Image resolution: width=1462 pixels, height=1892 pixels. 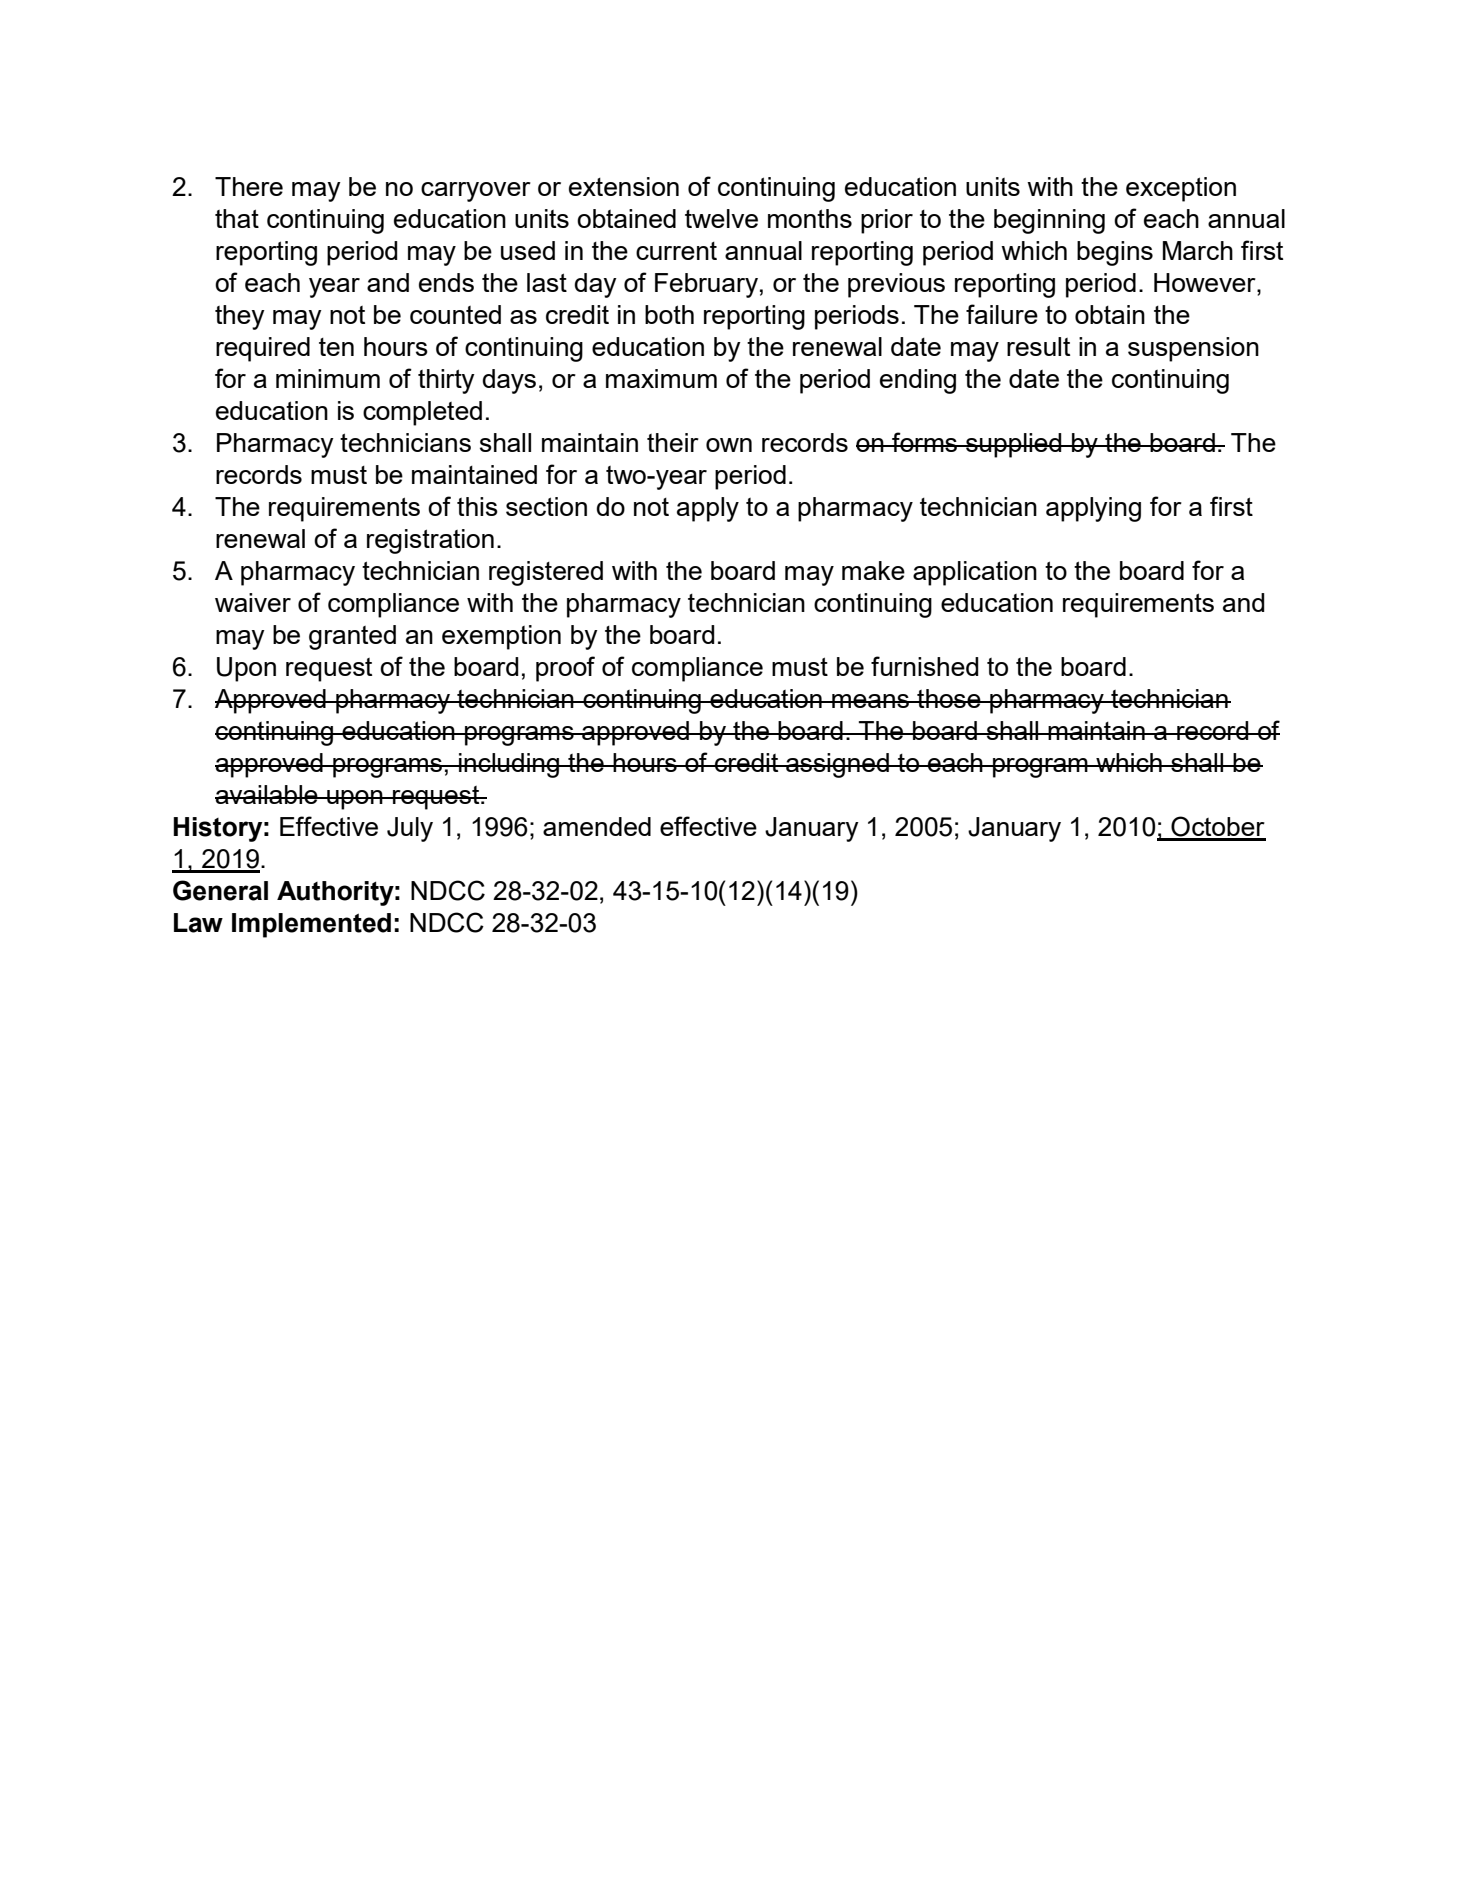 I want to click on completed, so click(x=422, y=413).
